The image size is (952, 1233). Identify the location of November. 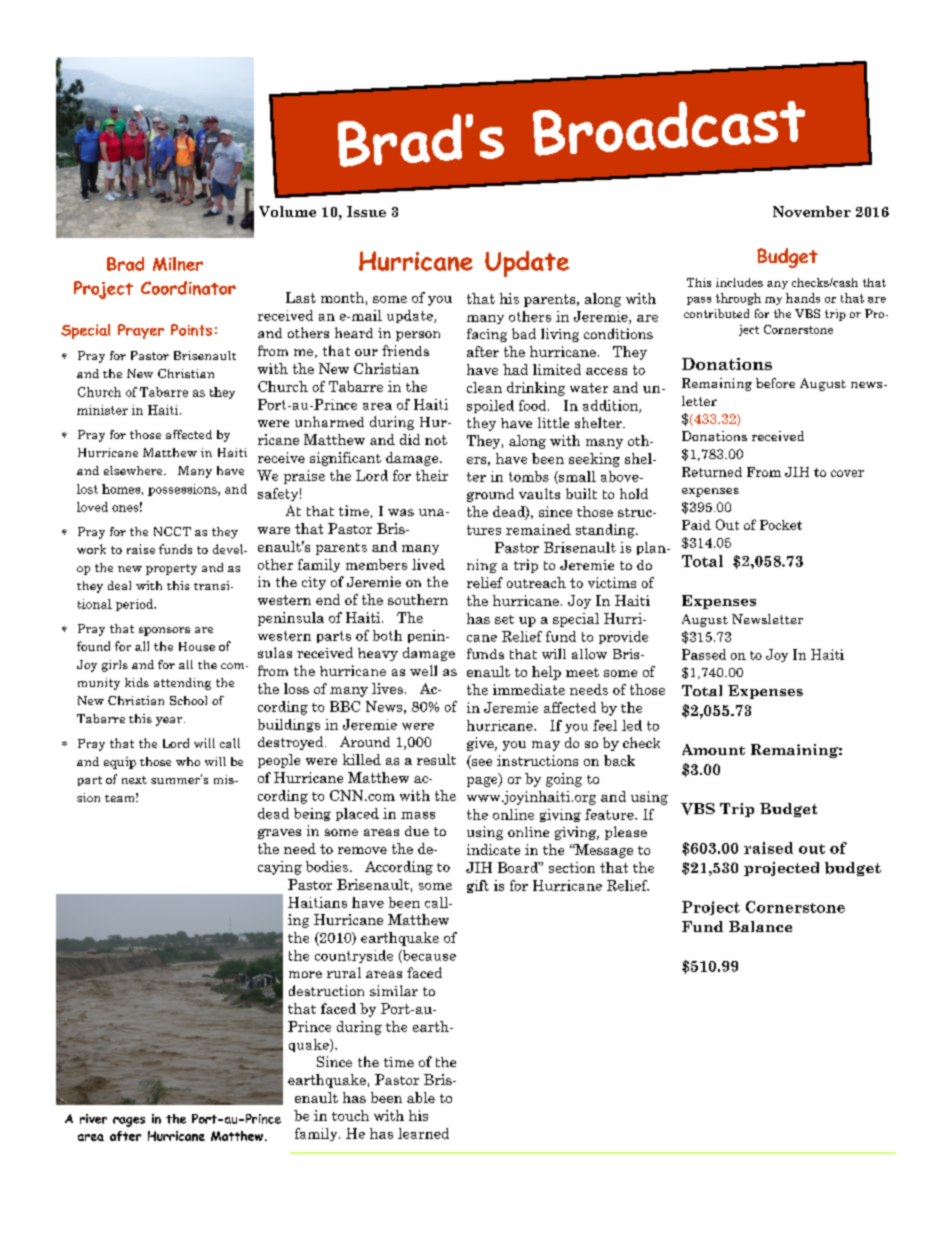
(812, 211).
